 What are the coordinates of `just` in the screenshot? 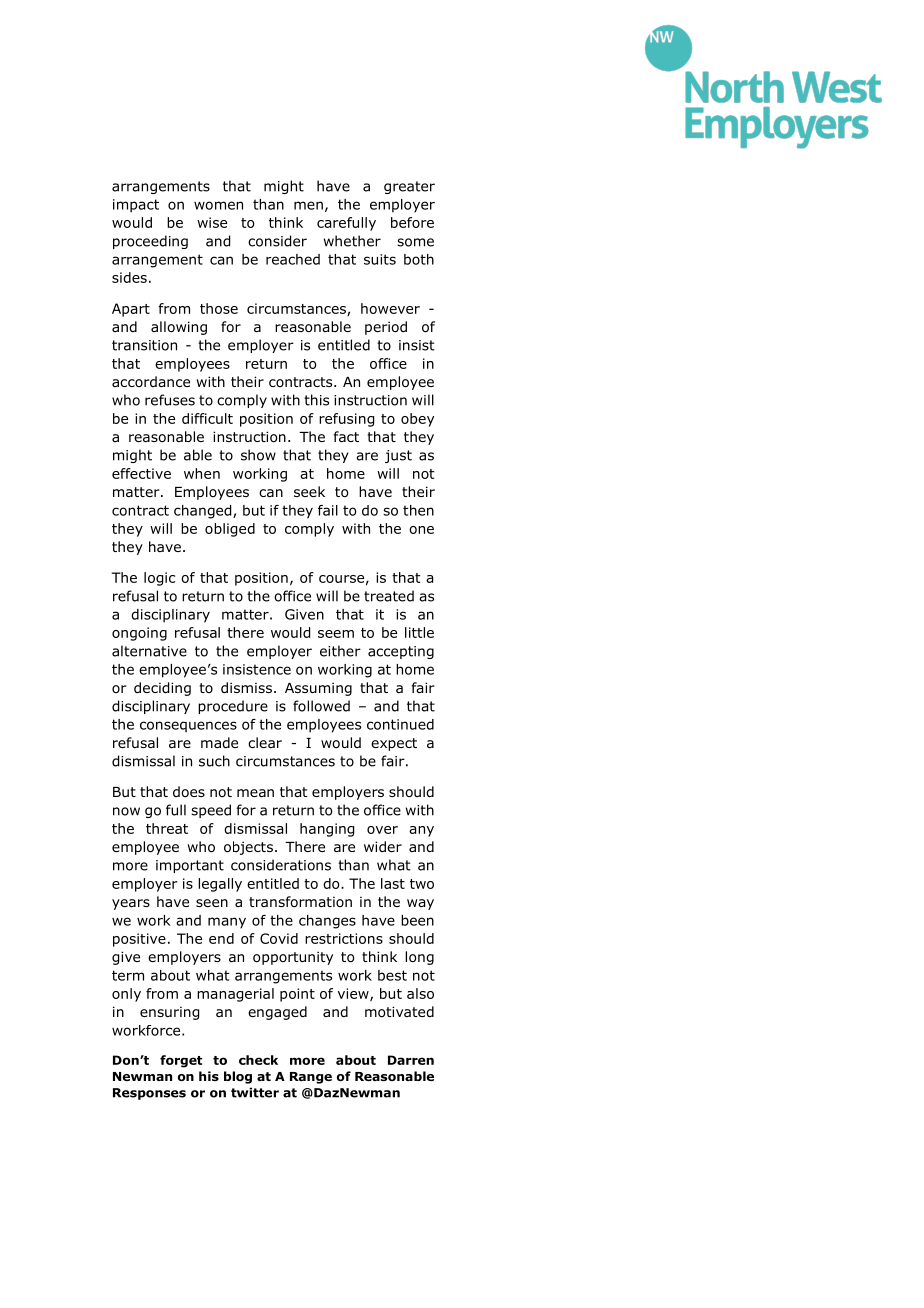 It's located at (398, 456).
